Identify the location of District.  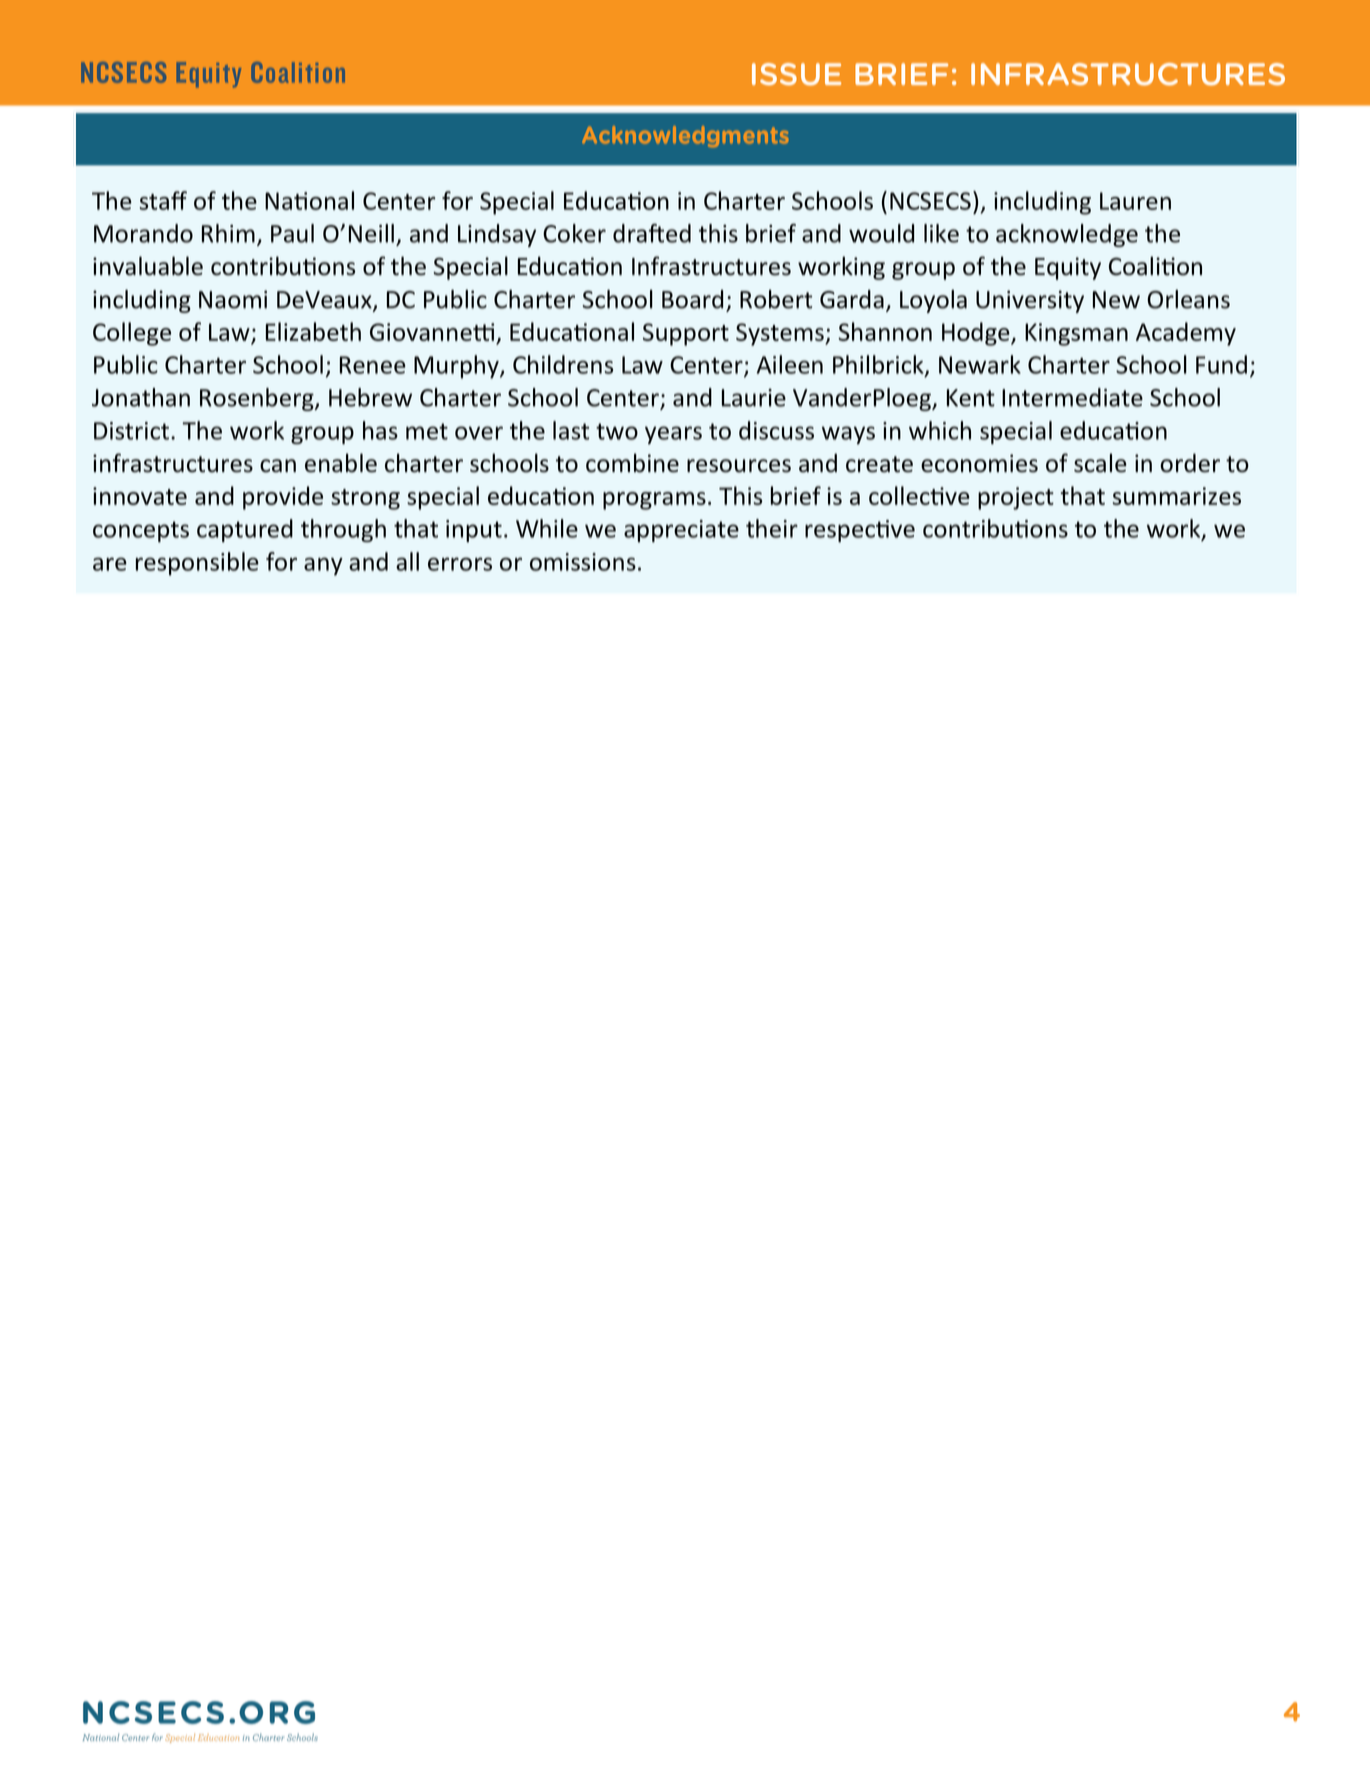
(131, 431).
